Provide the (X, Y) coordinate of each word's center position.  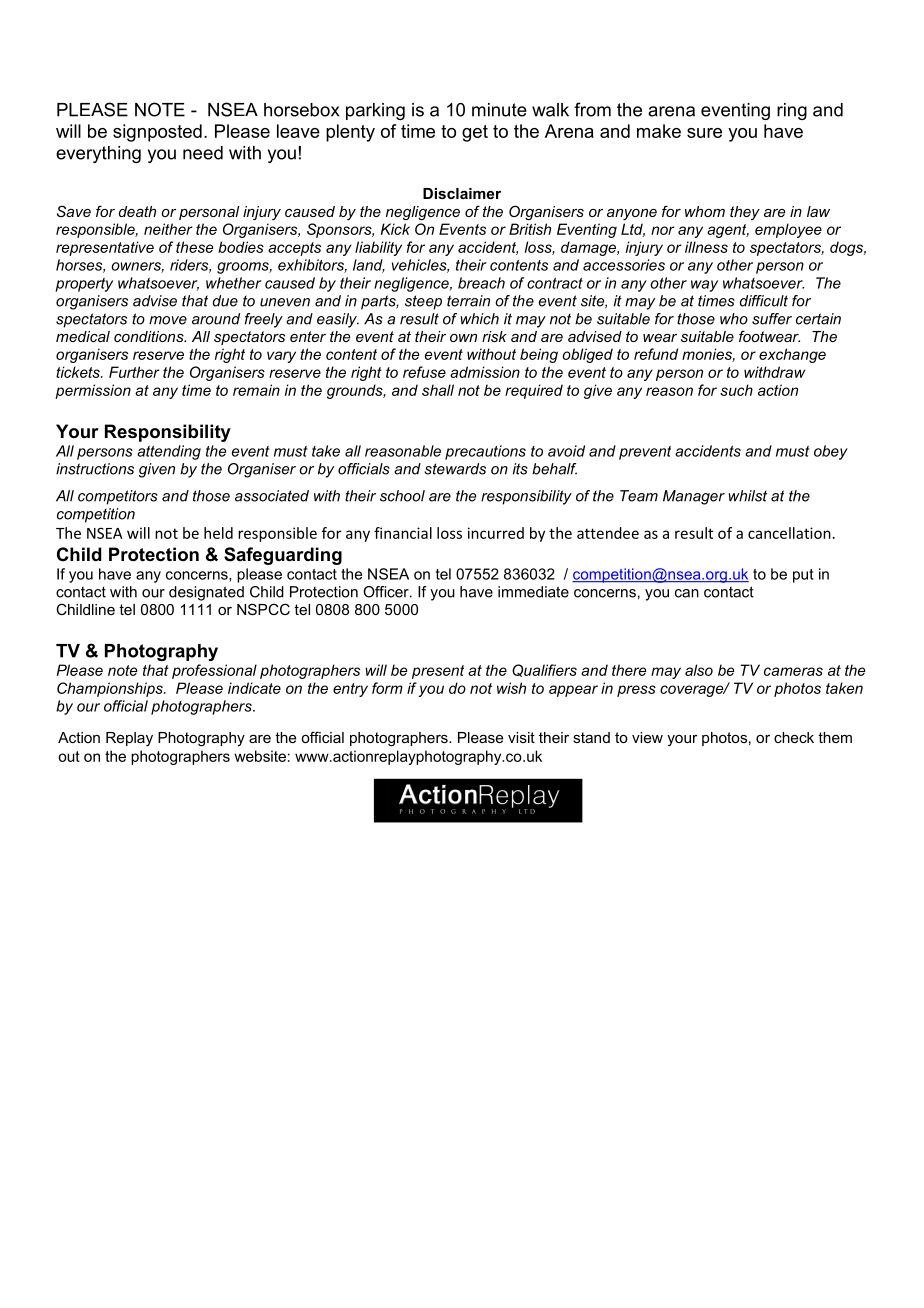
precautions (485, 452)
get (475, 133)
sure (704, 133)
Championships (111, 689)
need (203, 153)
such (736, 390)
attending (169, 452)
